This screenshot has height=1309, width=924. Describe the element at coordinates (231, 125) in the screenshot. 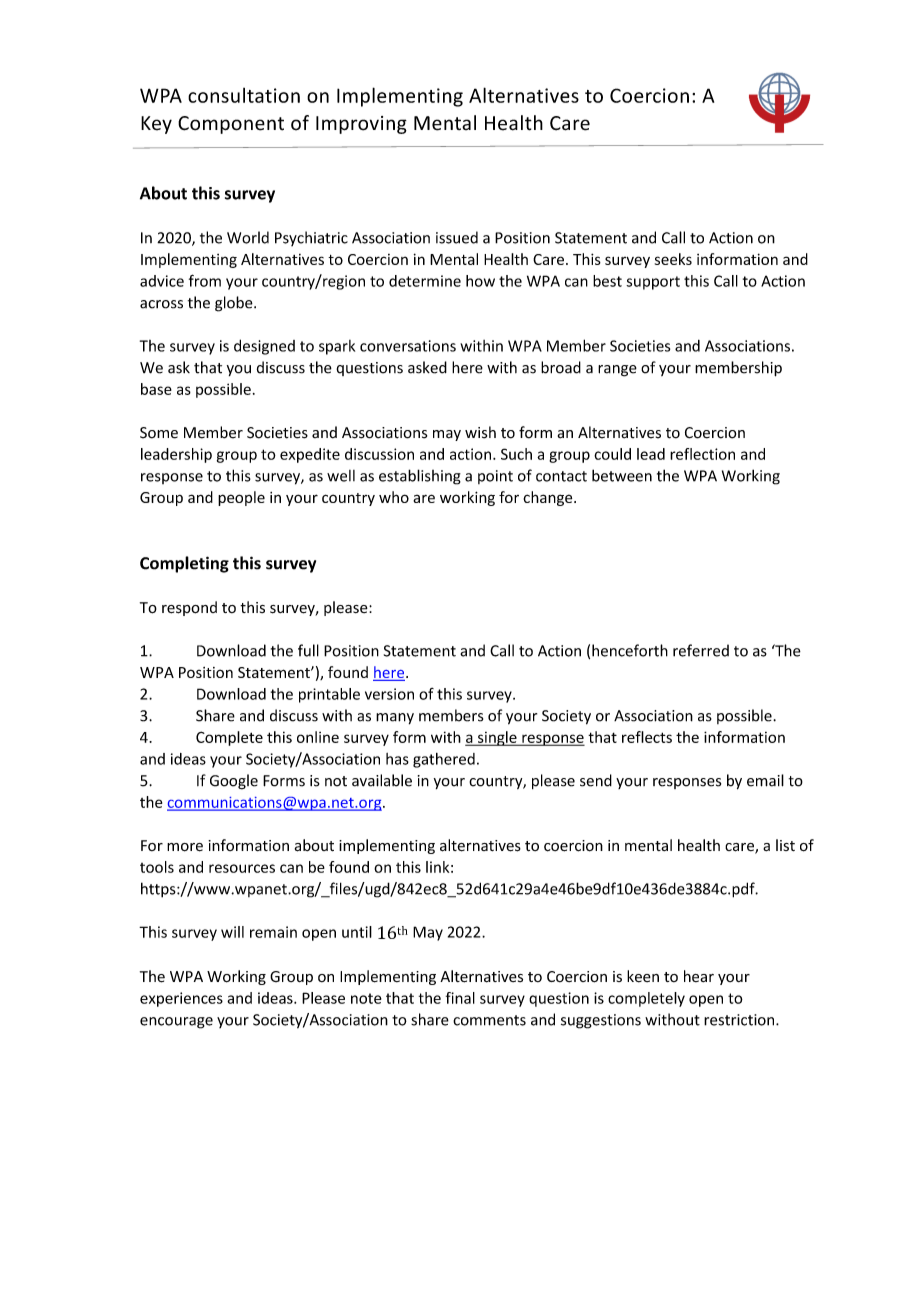

I see `Component` at that location.
